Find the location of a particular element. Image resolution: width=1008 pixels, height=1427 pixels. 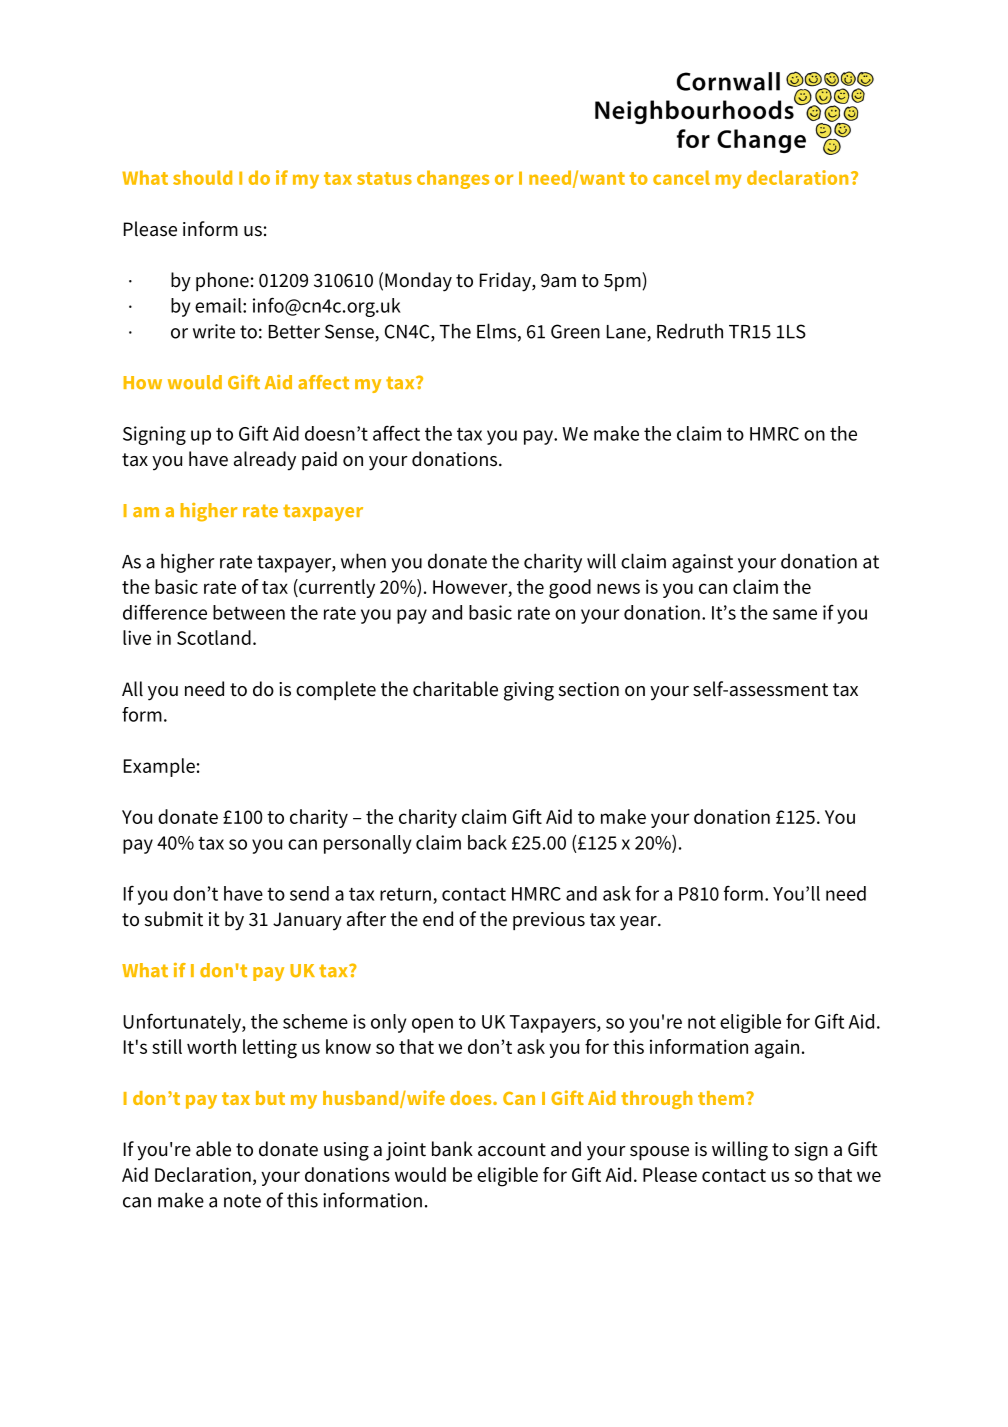

same is located at coordinates (795, 614).
